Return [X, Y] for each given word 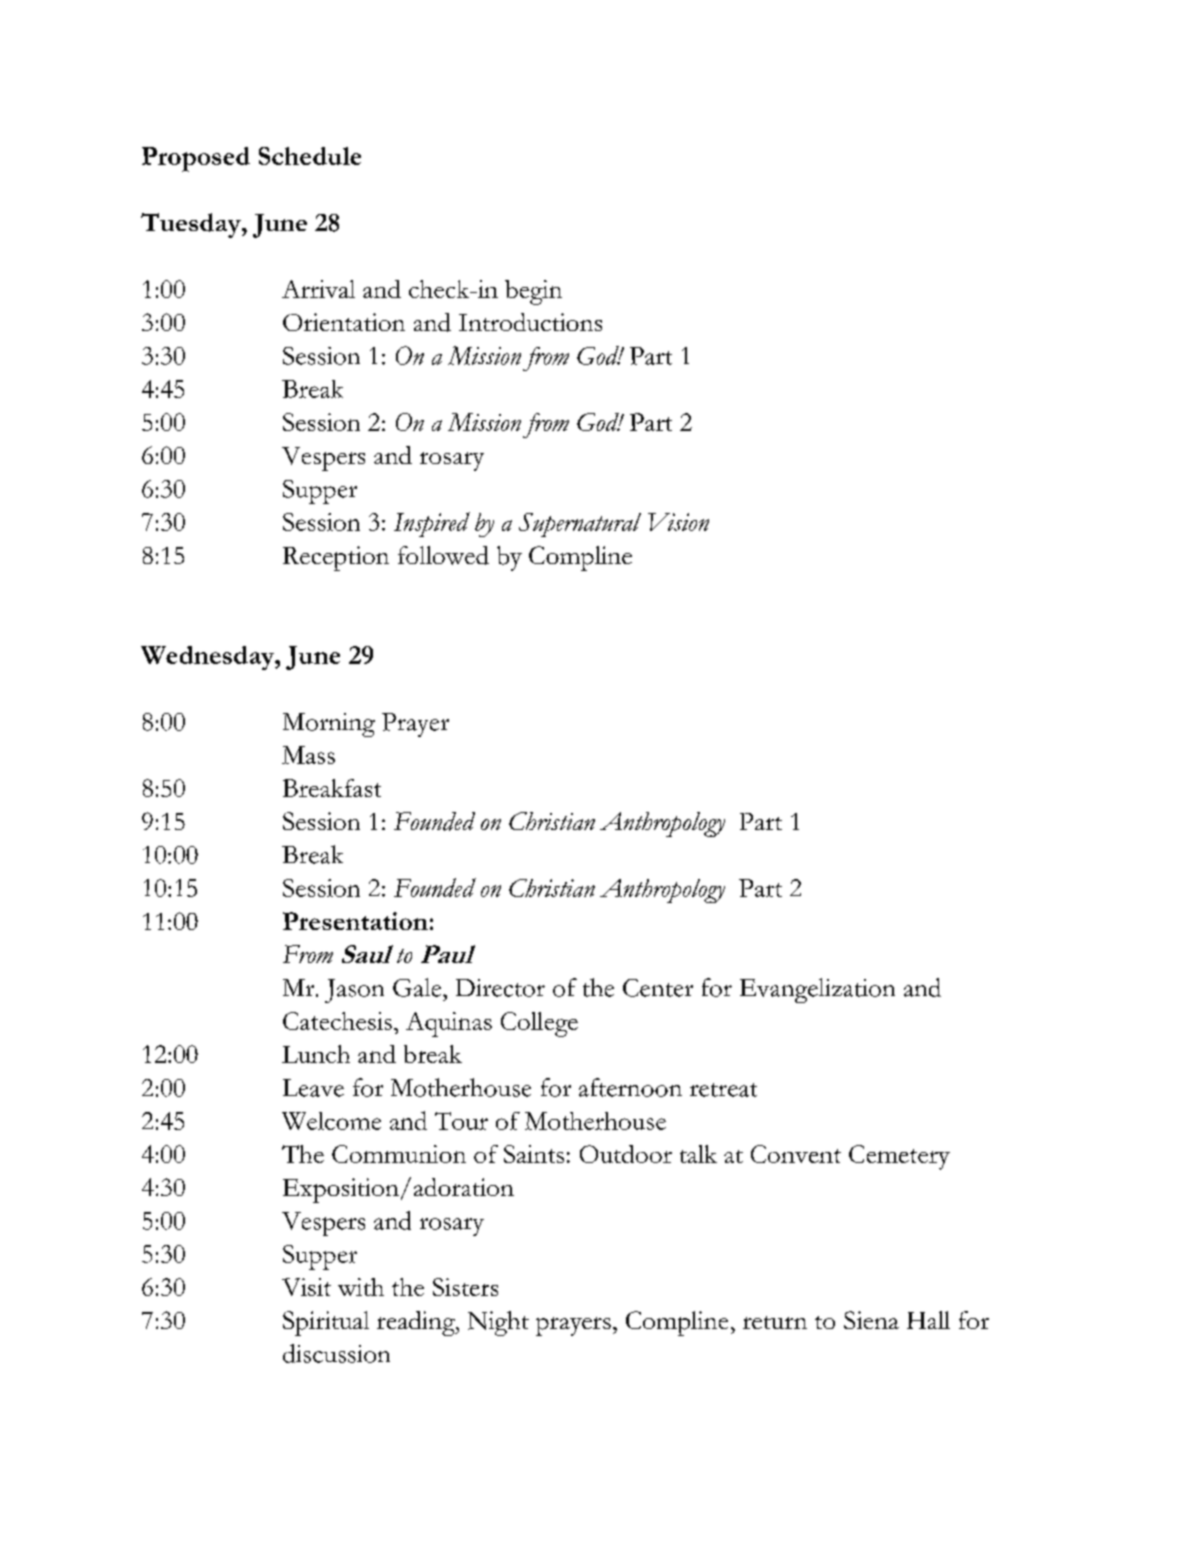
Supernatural [580, 525]
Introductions [530, 322]
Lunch [316, 1054]
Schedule [310, 156]
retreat [723, 1090]
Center [658, 988]
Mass [308, 755]
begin [533, 292]
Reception [336, 558]
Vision [678, 522]
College [539, 1024]
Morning [329, 725]
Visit [306, 1287]
